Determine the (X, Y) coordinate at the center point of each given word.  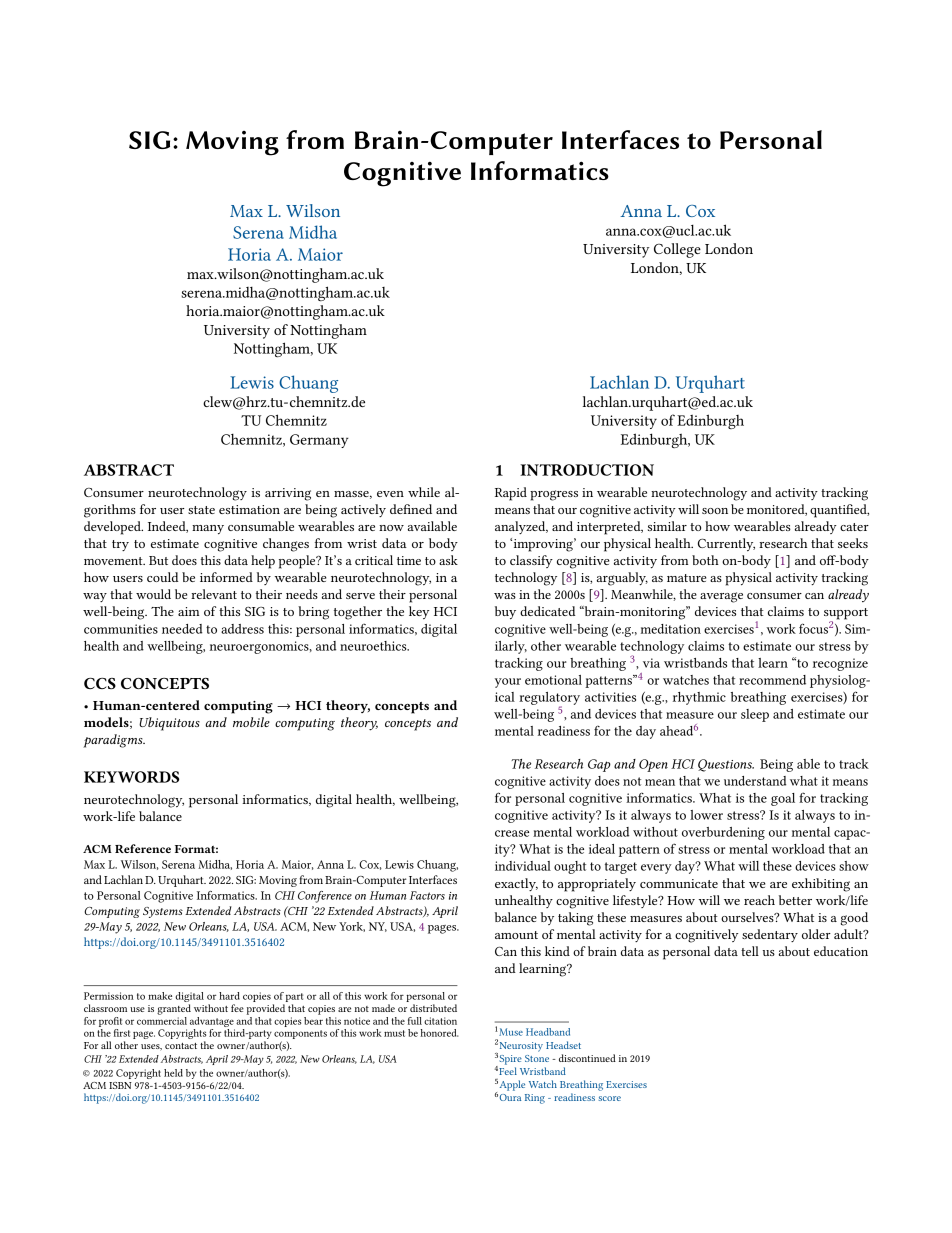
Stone (537, 1058)
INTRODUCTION (587, 470)
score (609, 1098)
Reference (143, 848)
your (508, 683)
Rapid (511, 494)
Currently (726, 544)
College (677, 250)
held (173, 1073)
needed (182, 629)
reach (759, 900)
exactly (516, 884)
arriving (288, 494)
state (201, 510)
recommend (772, 680)
